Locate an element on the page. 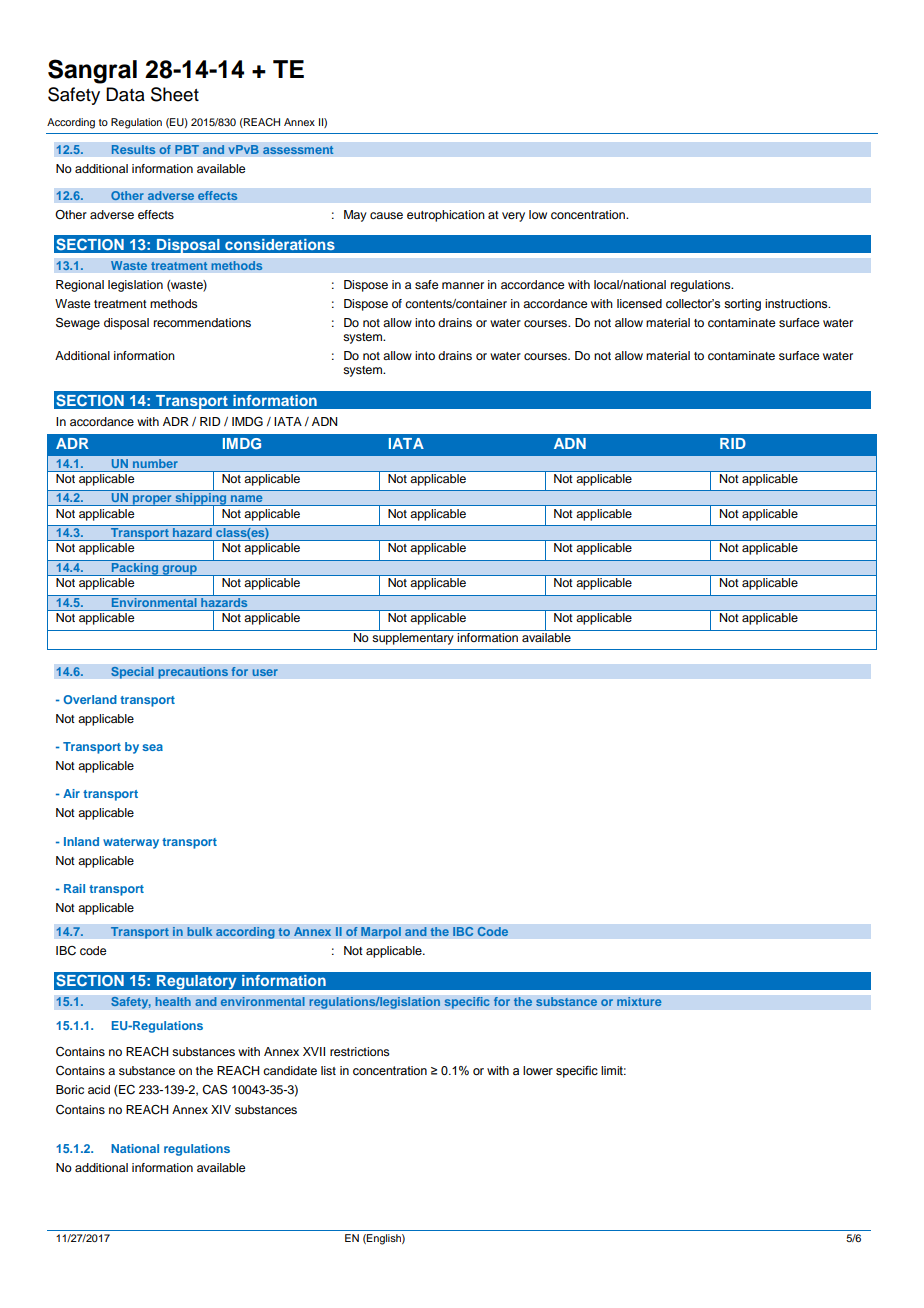  sorting is located at coordinates (742, 305).
